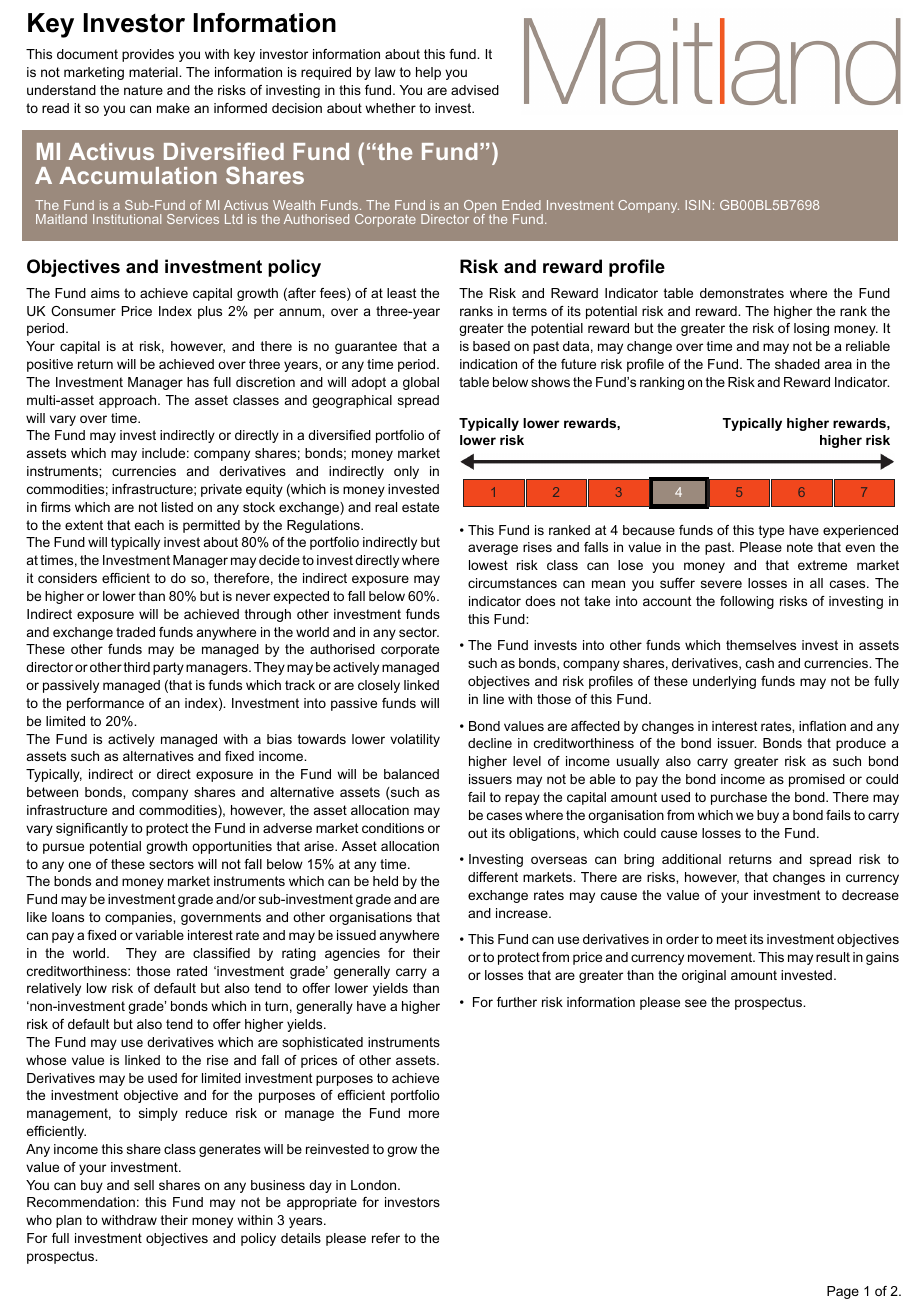 The width and height of the page is (924, 1308). I want to click on advised, so click(475, 90).
